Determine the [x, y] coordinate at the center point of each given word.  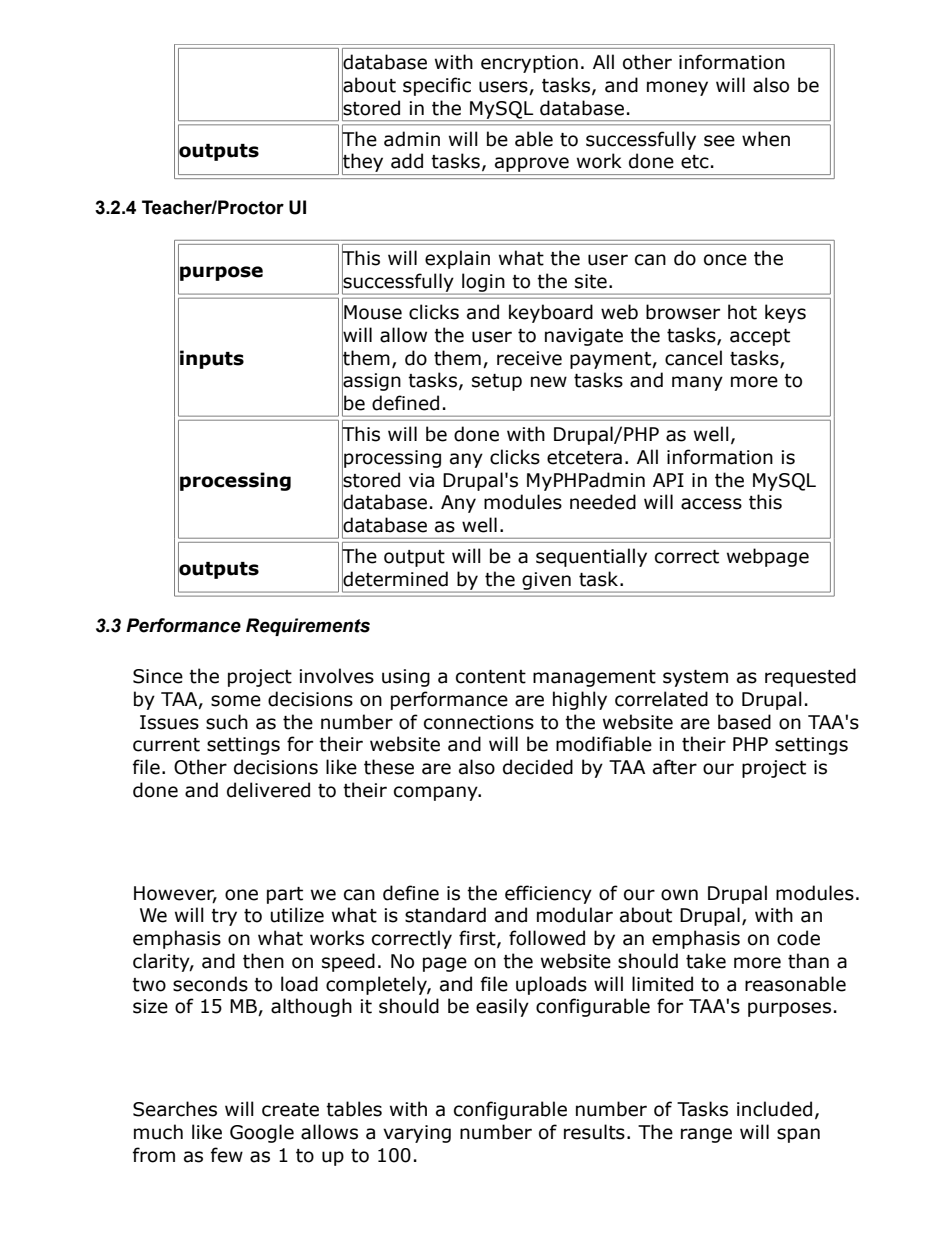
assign [371, 382]
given [546, 582]
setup [497, 382]
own [679, 895]
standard [445, 915]
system [695, 678]
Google [262, 1133]
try [224, 917]
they [364, 163]
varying [417, 1134]
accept [760, 337]
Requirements [308, 627]
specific [437, 86]
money [677, 88]
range [706, 1135]
